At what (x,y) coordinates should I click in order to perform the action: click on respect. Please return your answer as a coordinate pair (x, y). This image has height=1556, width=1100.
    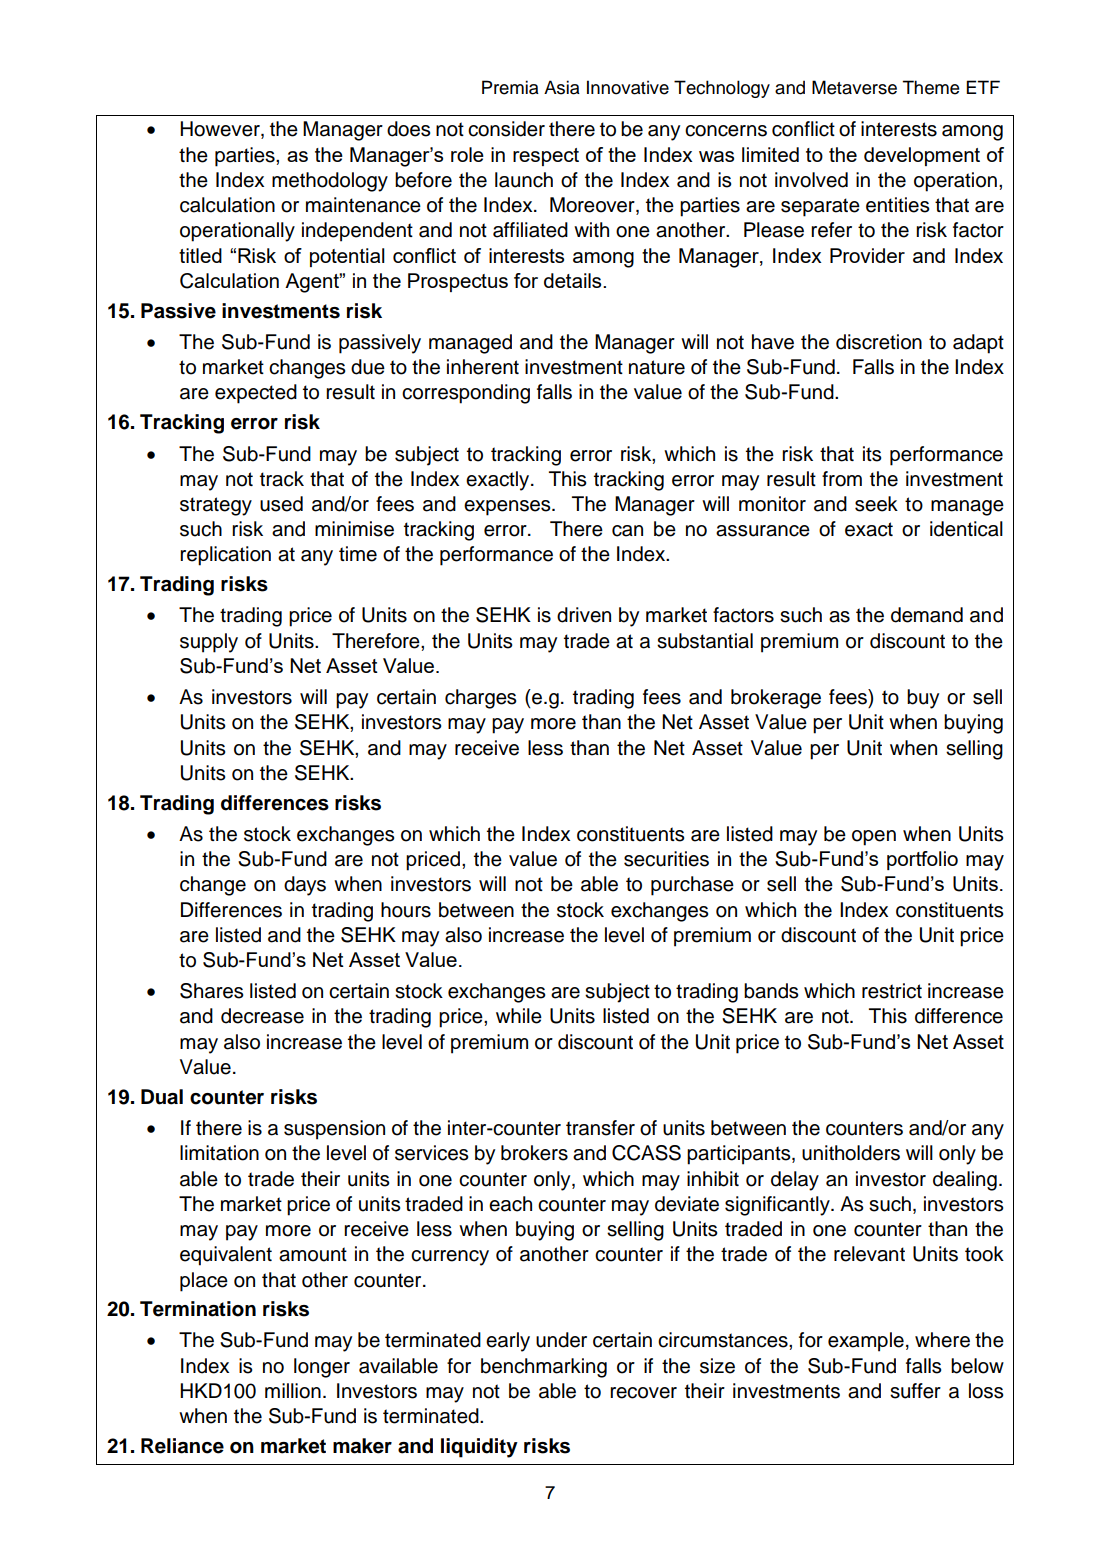
    Looking at the image, I should click on (546, 157).
